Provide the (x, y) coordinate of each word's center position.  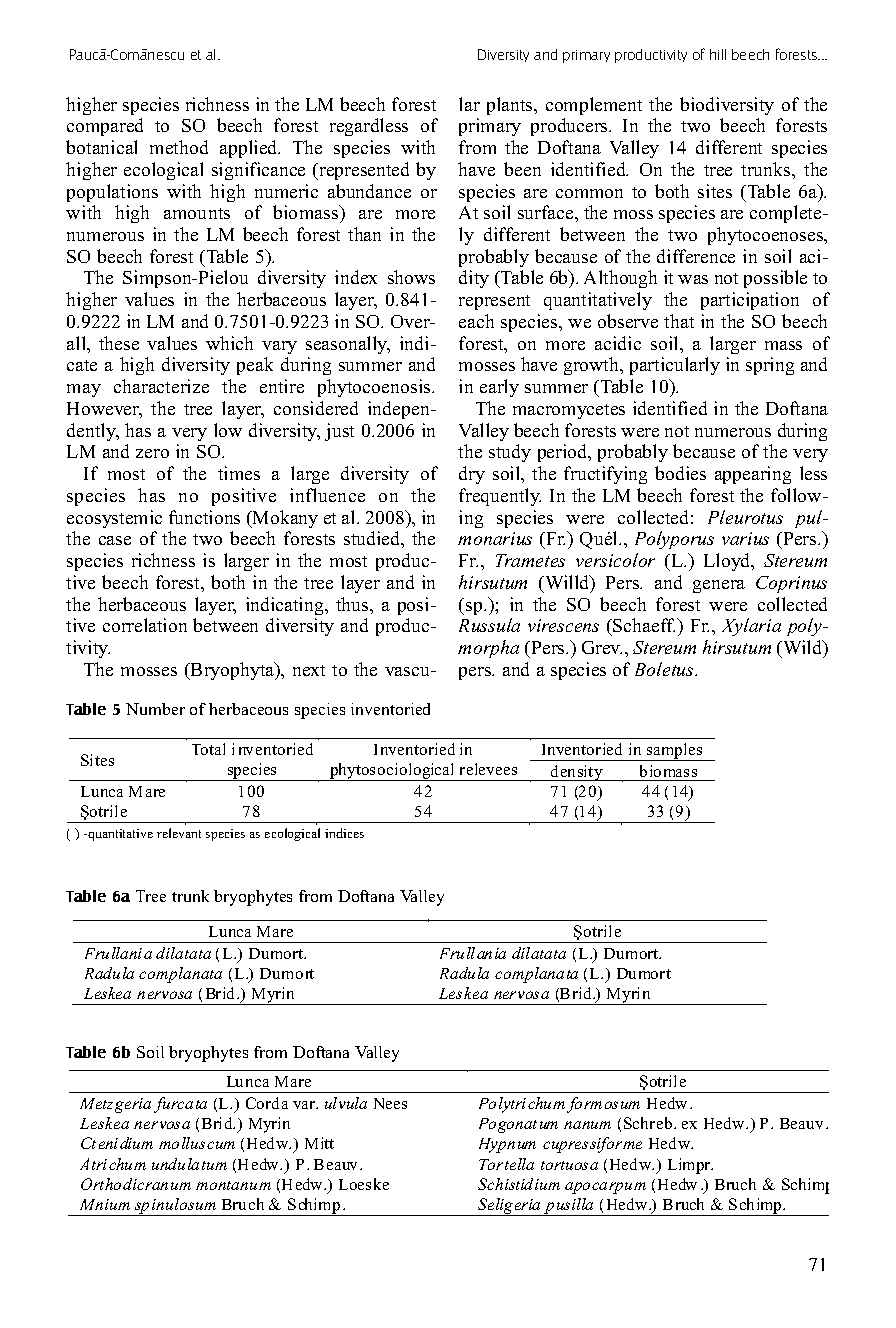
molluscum (197, 1143)
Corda (267, 1103)
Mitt (319, 1143)
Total (208, 749)
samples (674, 752)
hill (718, 54)
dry (472, 475)
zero (152, 453)
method (179, 147)
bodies (680, 473)
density (577, 773)
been (522, 169)
